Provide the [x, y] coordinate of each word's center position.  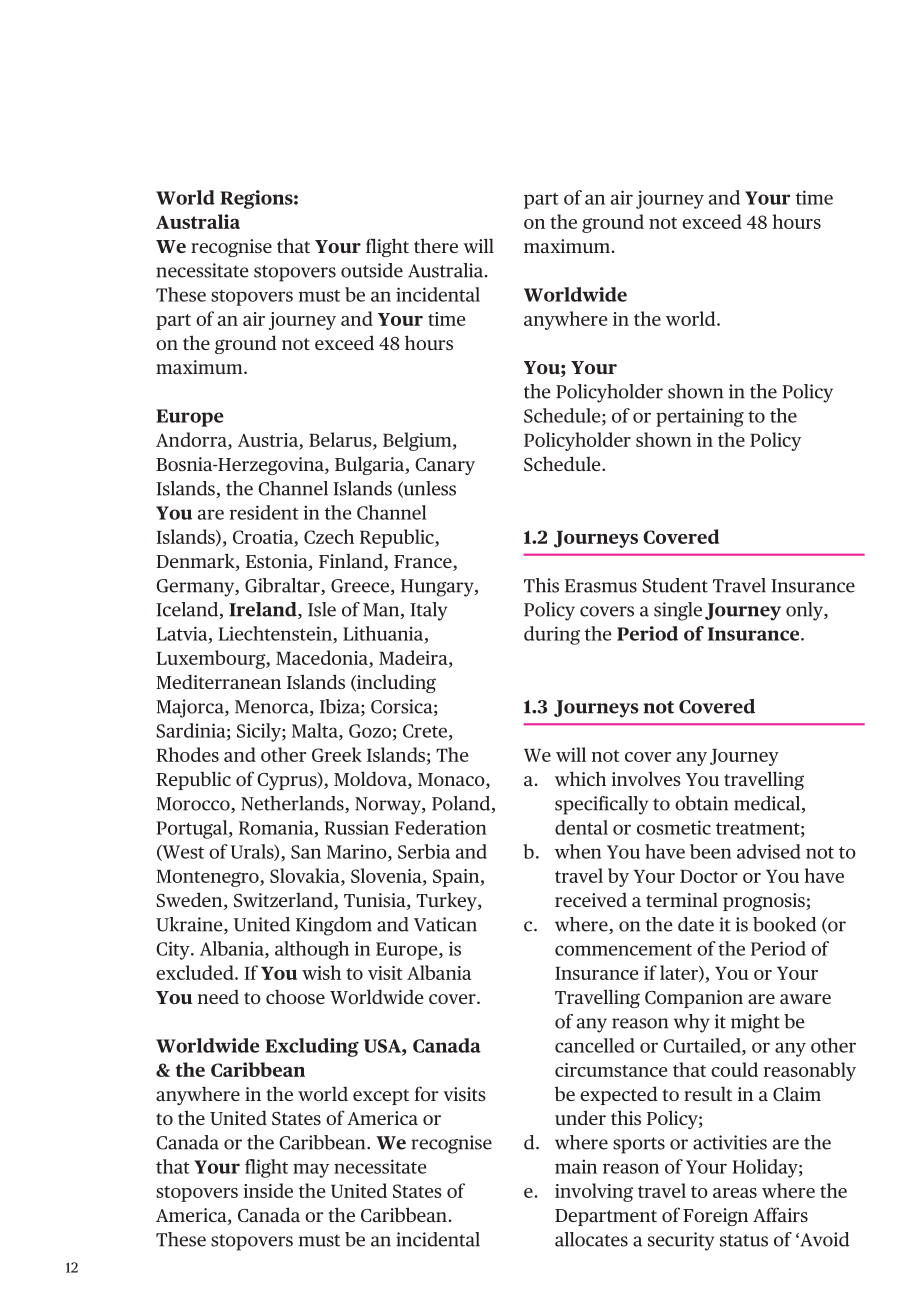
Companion [694, 999]
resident [264, 512]
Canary [445, 466]
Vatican [445, 924]
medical [768, 804]
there [436, 245]
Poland [462, 804]
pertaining [700, 417]
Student [675, 585]
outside [372, 270]
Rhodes [187, 754]
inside [268, 1190]
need [218, 997]
